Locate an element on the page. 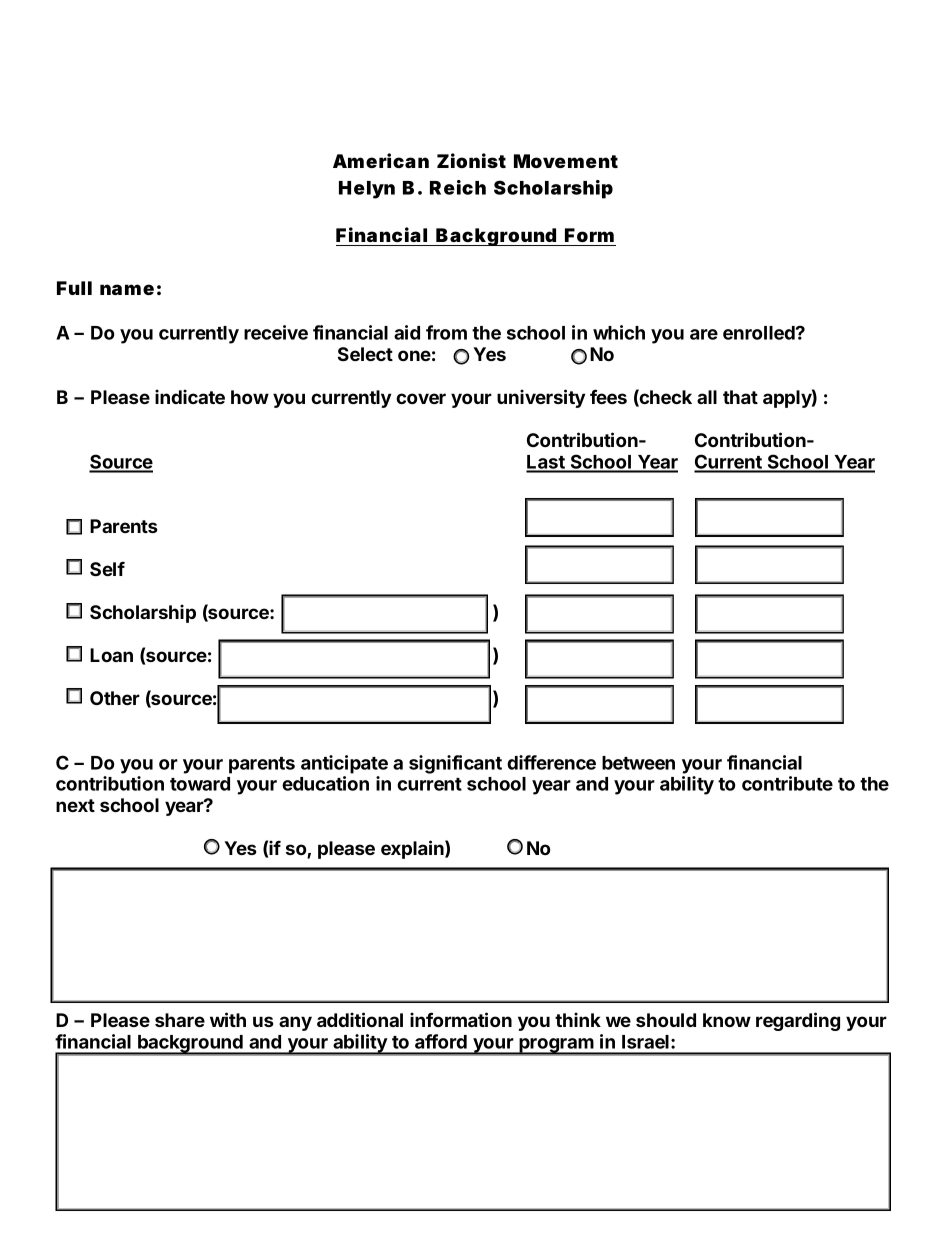 Image resolution: width=952 pixels, height=1233 pixels. share is located at coordinates (180, 1020).
